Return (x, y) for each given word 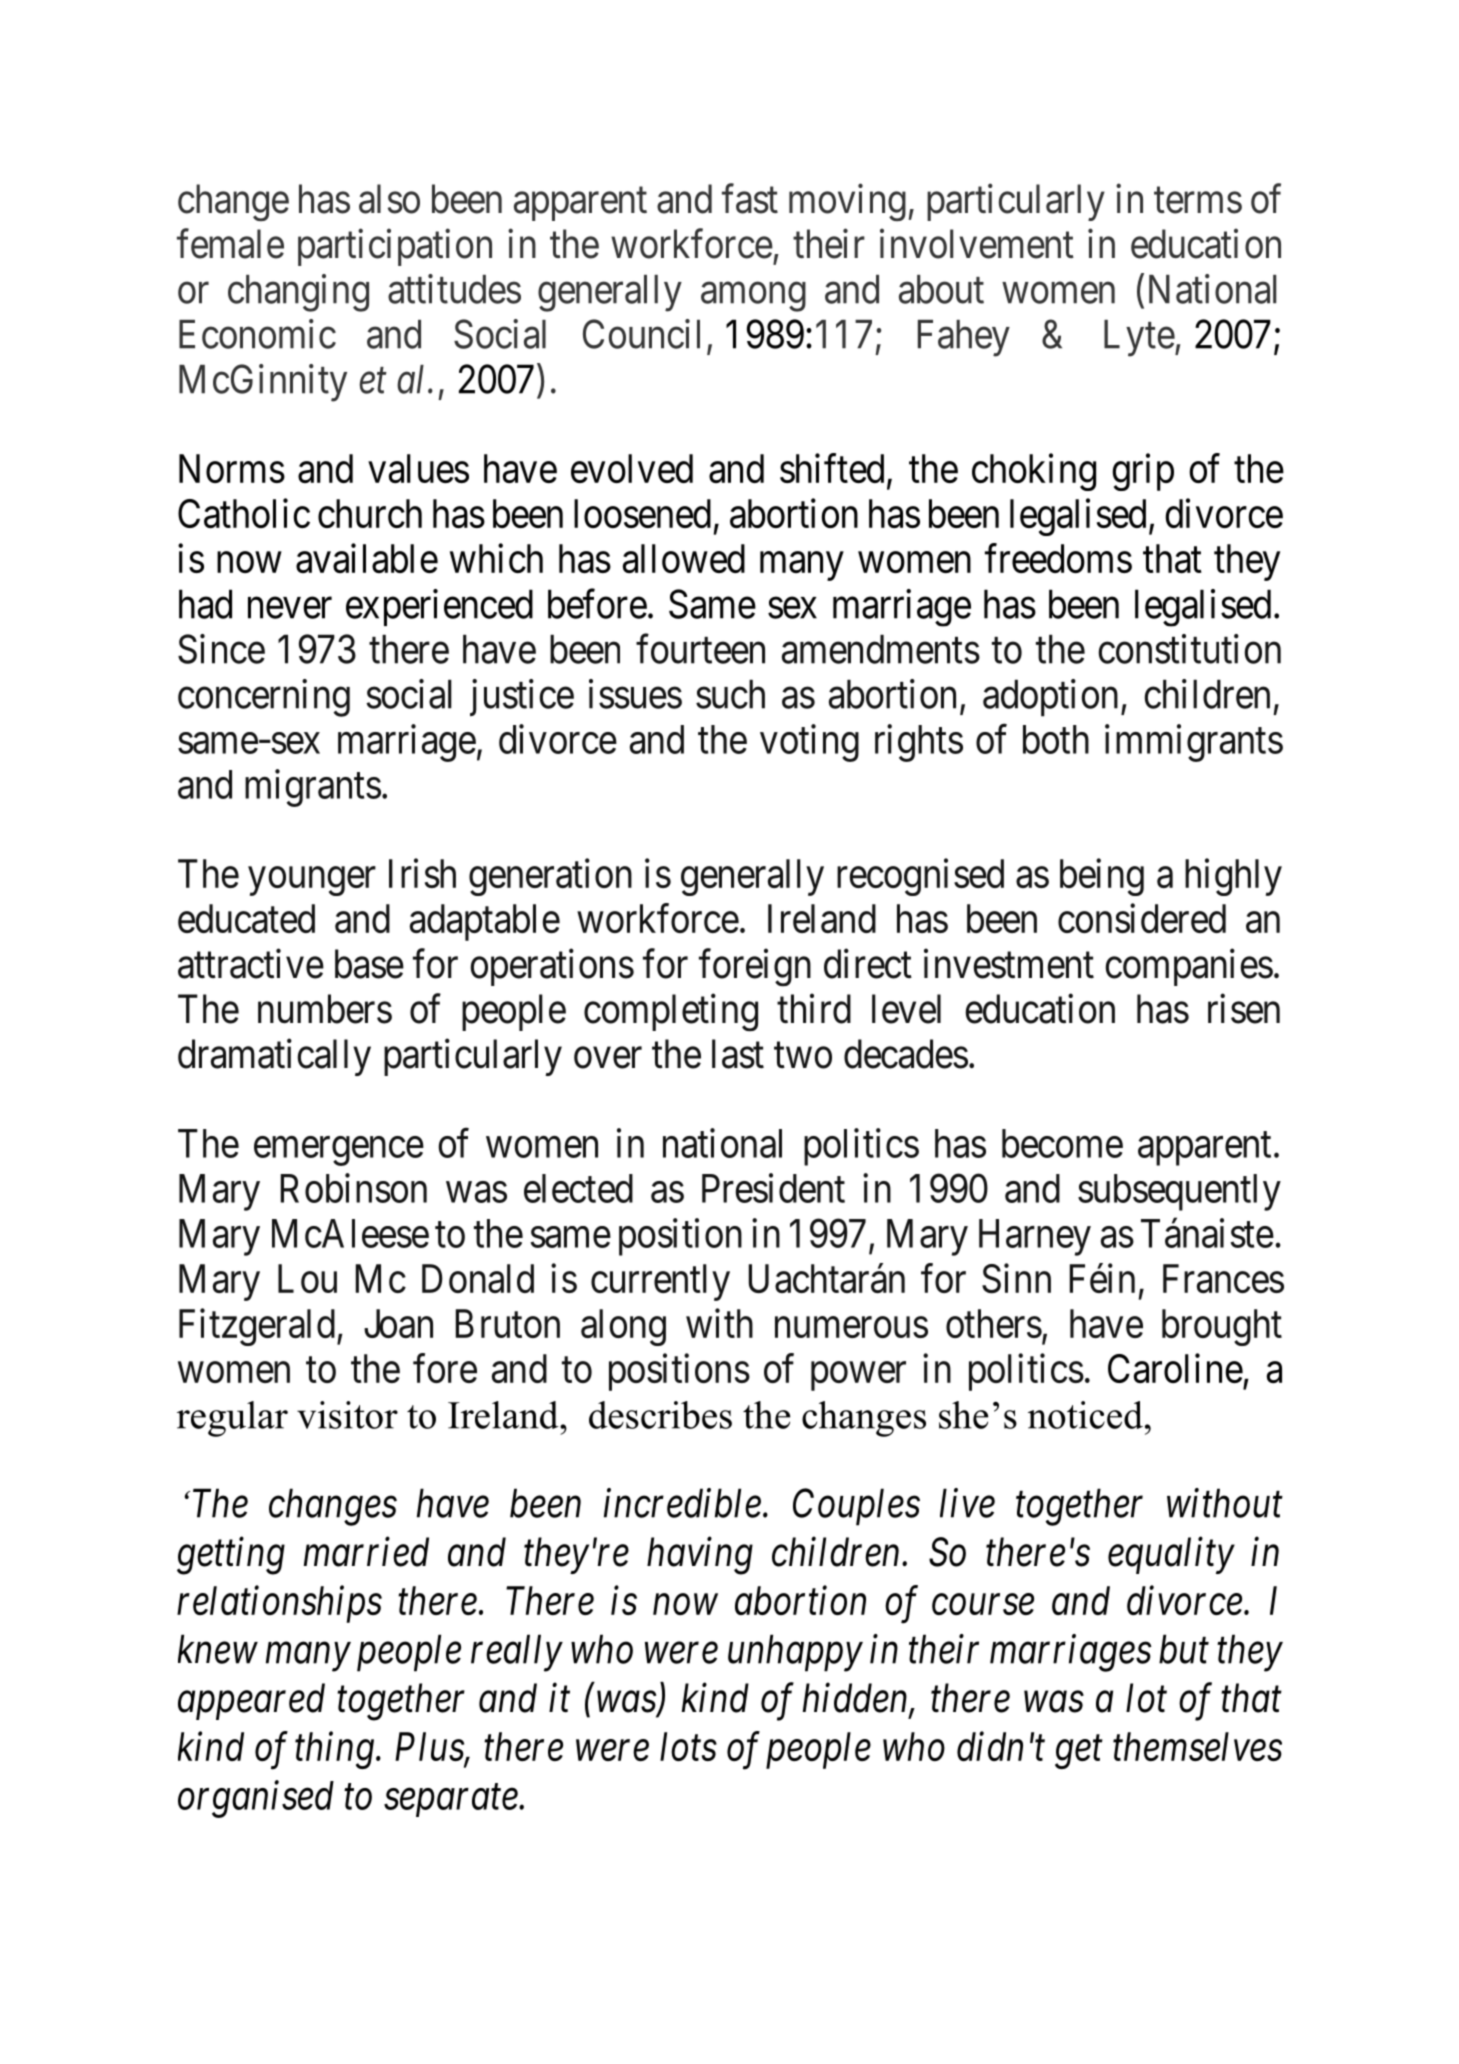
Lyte (1139, 338)
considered (1142, 918)
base (369, 964)
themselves (1197, 1746)
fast (750, 199)
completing (671, 1012)
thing (334, 1750)
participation (395, 247)
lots (688, 1746)
